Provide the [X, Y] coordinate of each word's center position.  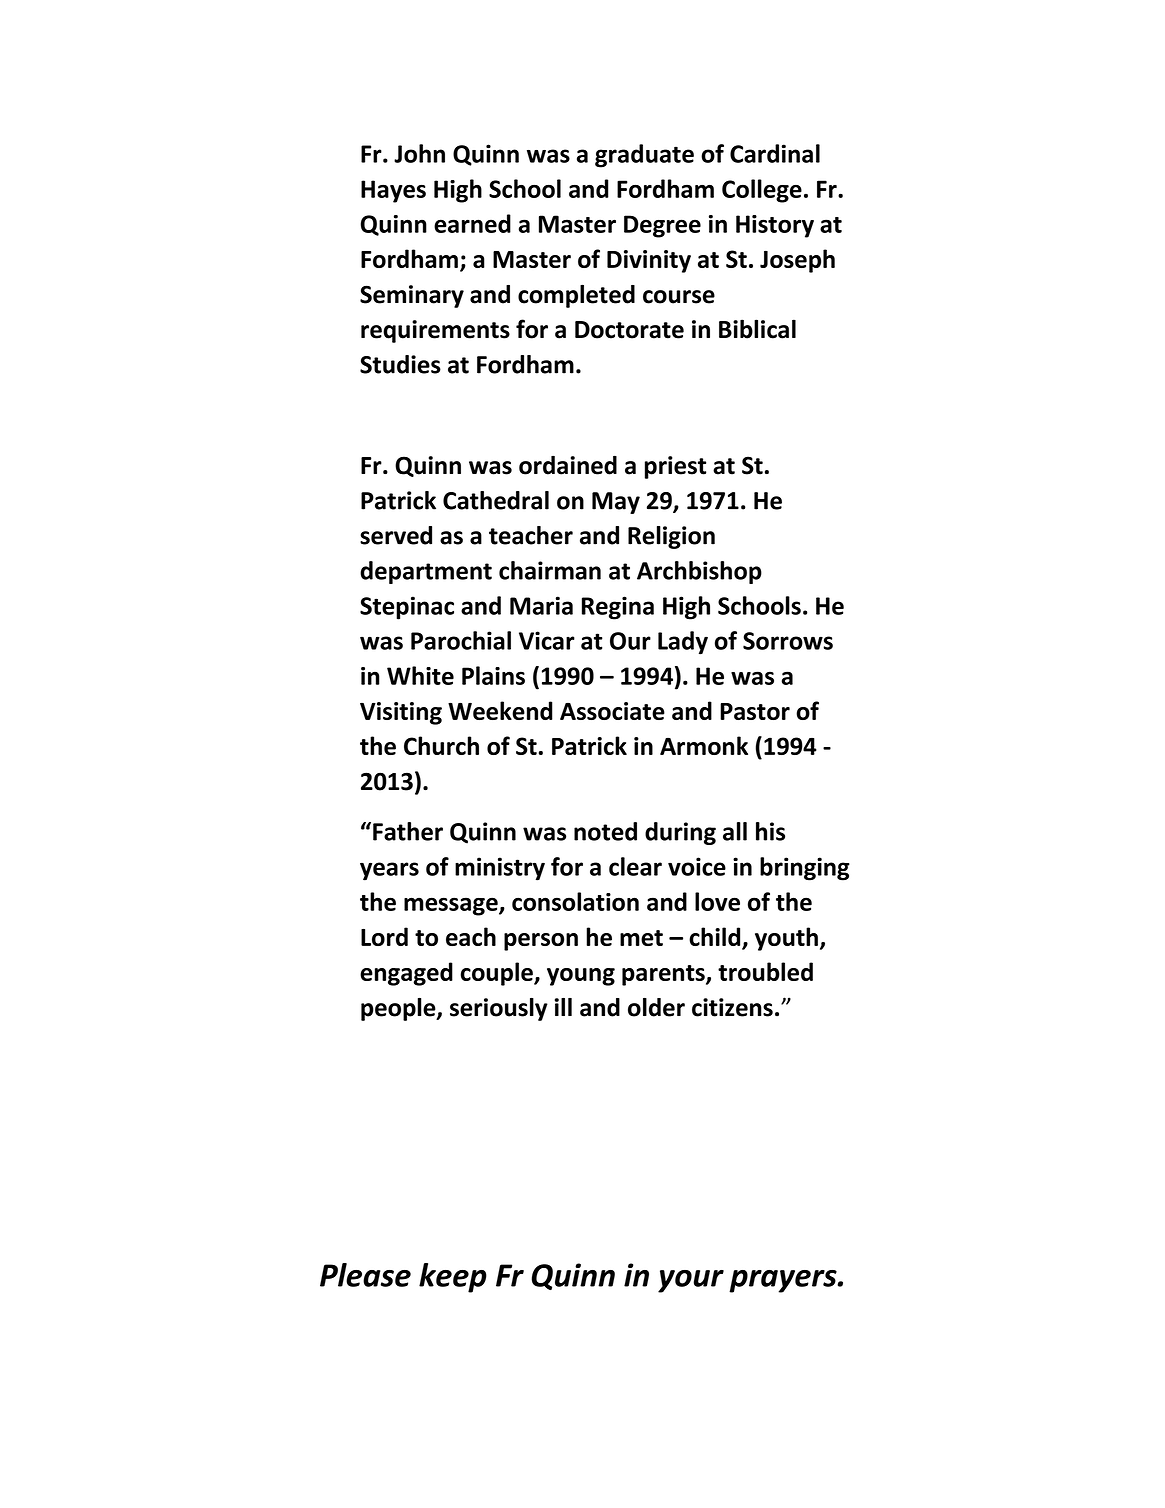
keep [453, 1278]
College [762, 191]
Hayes [393, 191]
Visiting [401, 713]
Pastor [755, 711]
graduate [644, 156]
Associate [612, 711]
